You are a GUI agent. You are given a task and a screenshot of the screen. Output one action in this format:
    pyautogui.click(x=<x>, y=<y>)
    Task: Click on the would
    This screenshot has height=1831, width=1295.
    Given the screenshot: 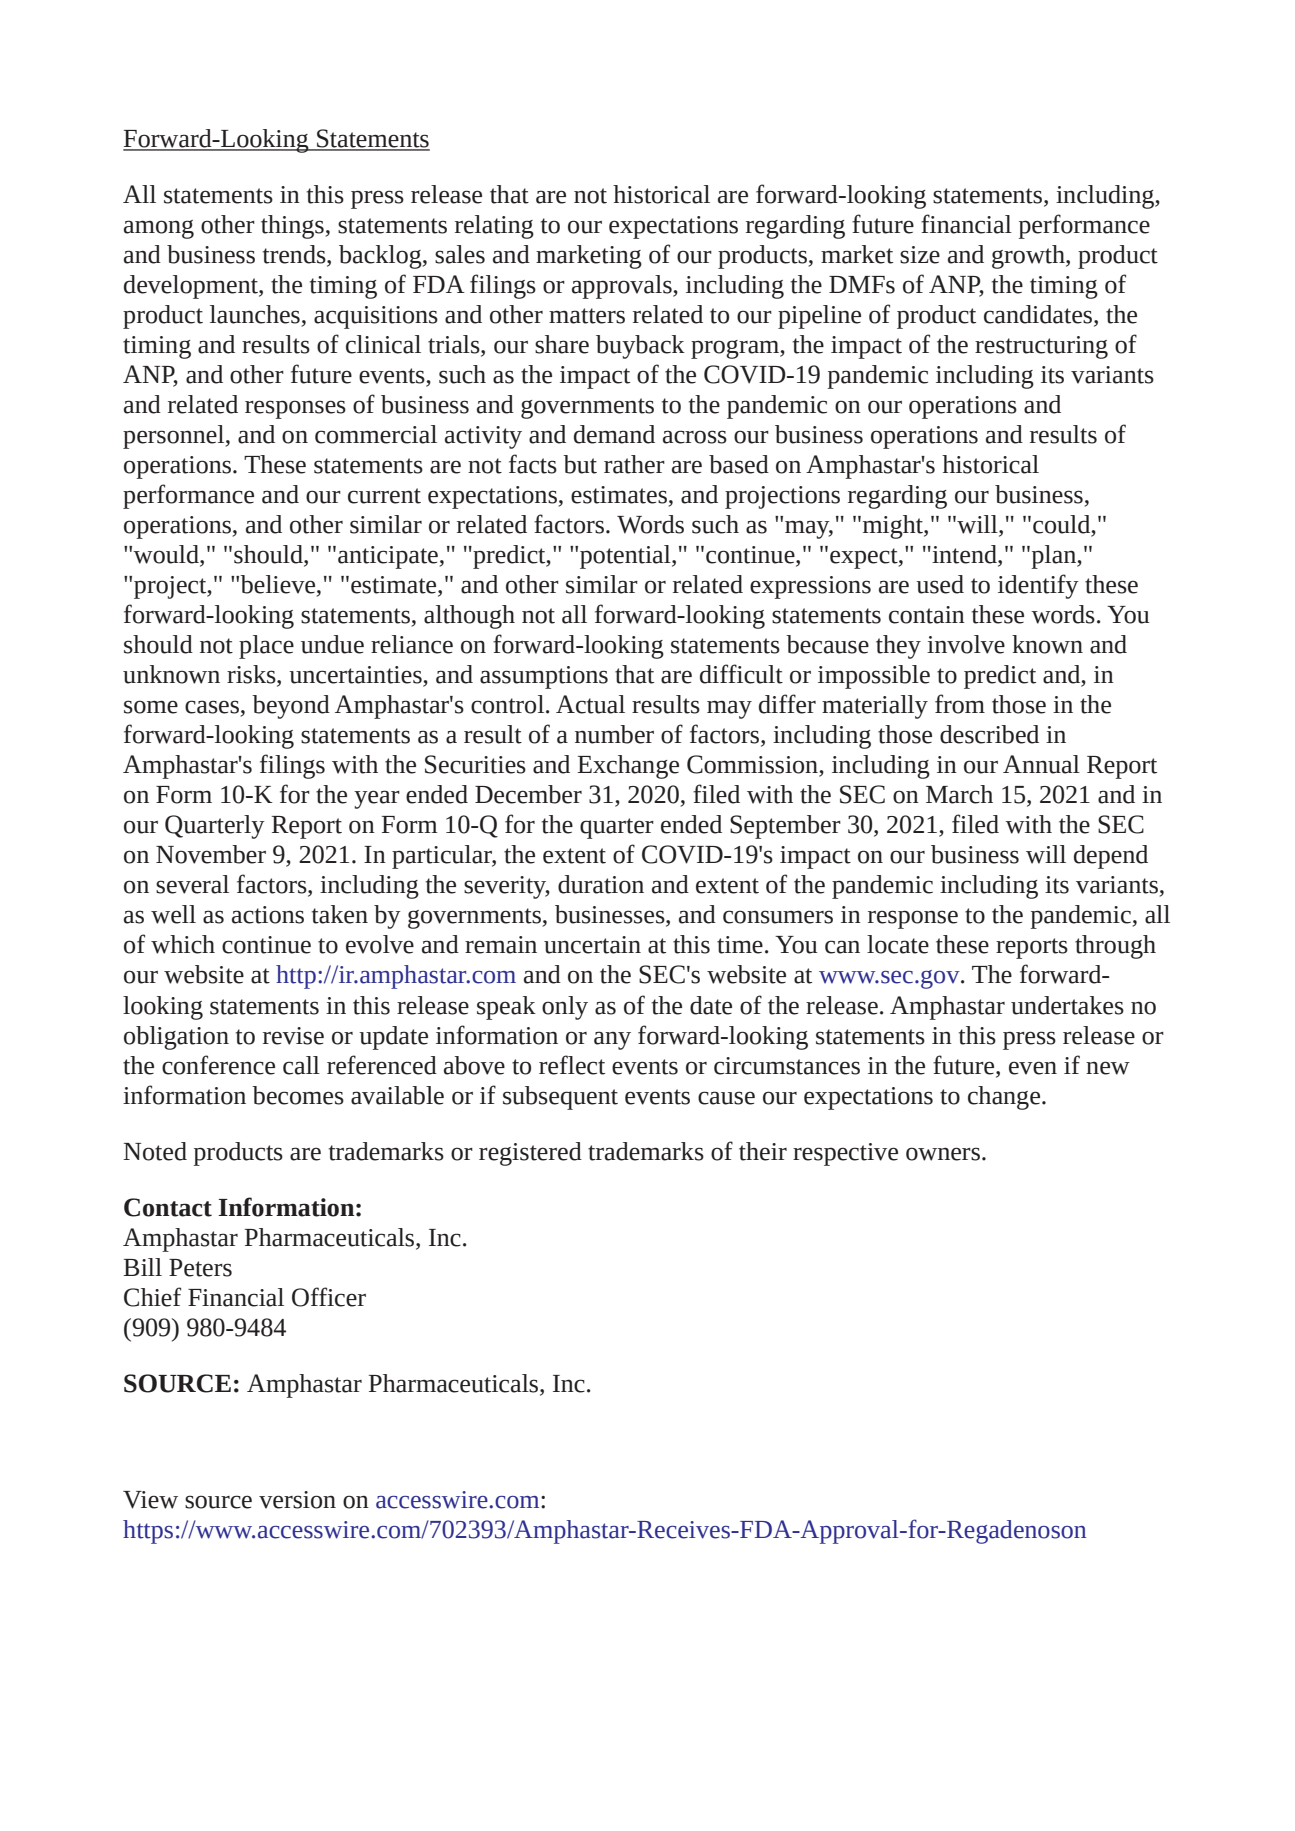 What is the action you would take?
    pyautogui.click(x=167, y=555)
